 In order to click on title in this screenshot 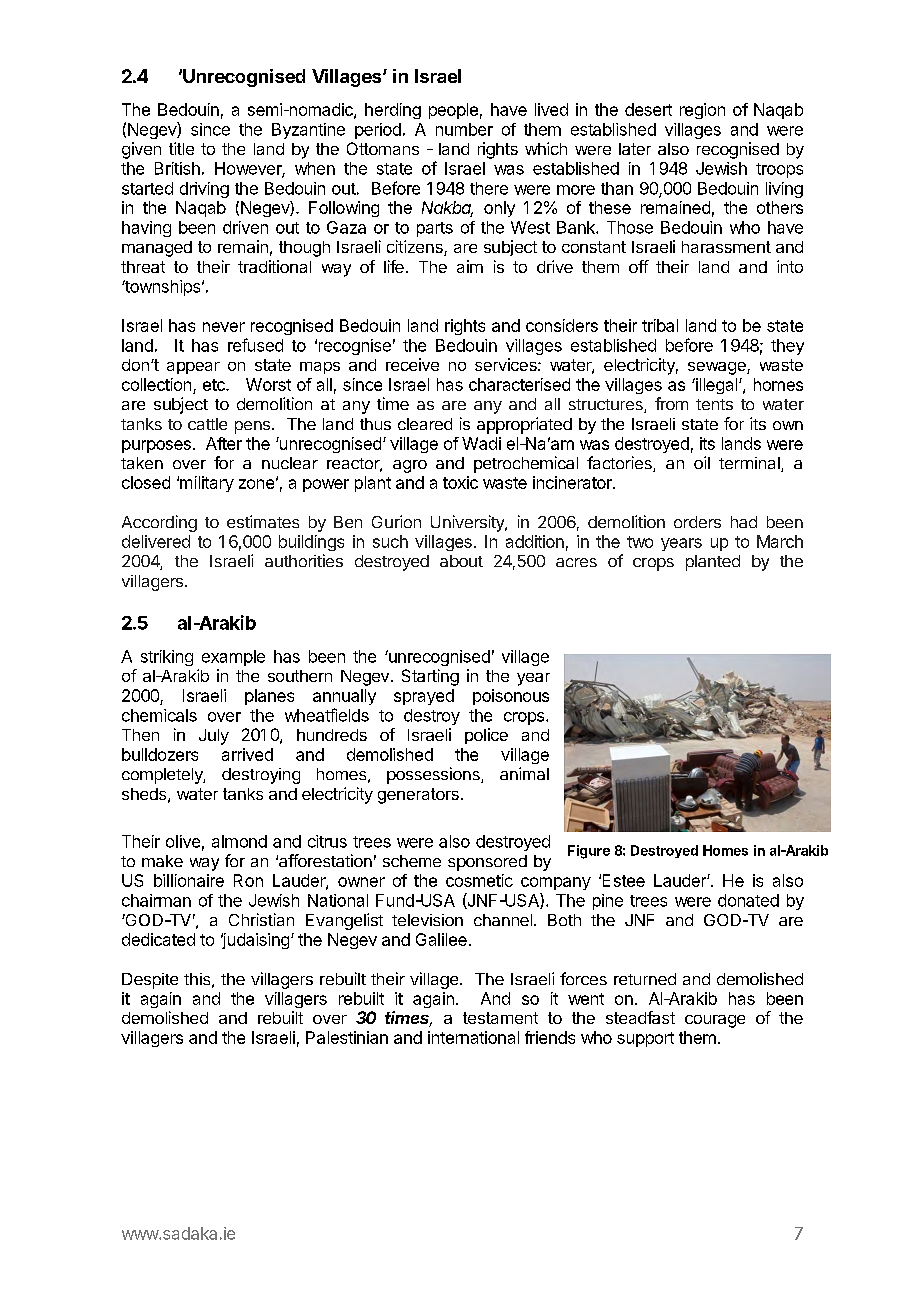, I will do `click(181, 148)`.
